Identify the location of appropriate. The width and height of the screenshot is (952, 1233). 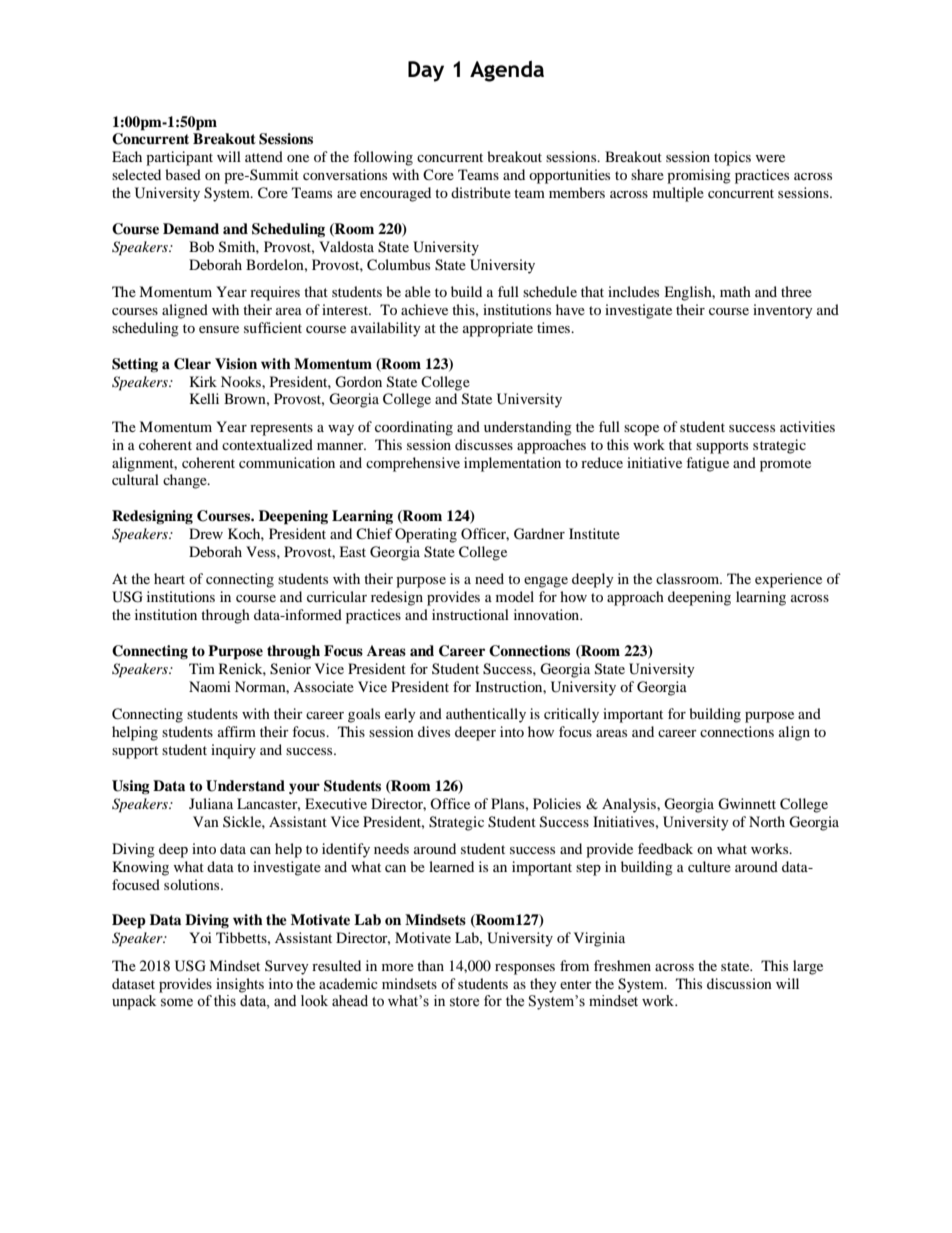
(498, 329).
